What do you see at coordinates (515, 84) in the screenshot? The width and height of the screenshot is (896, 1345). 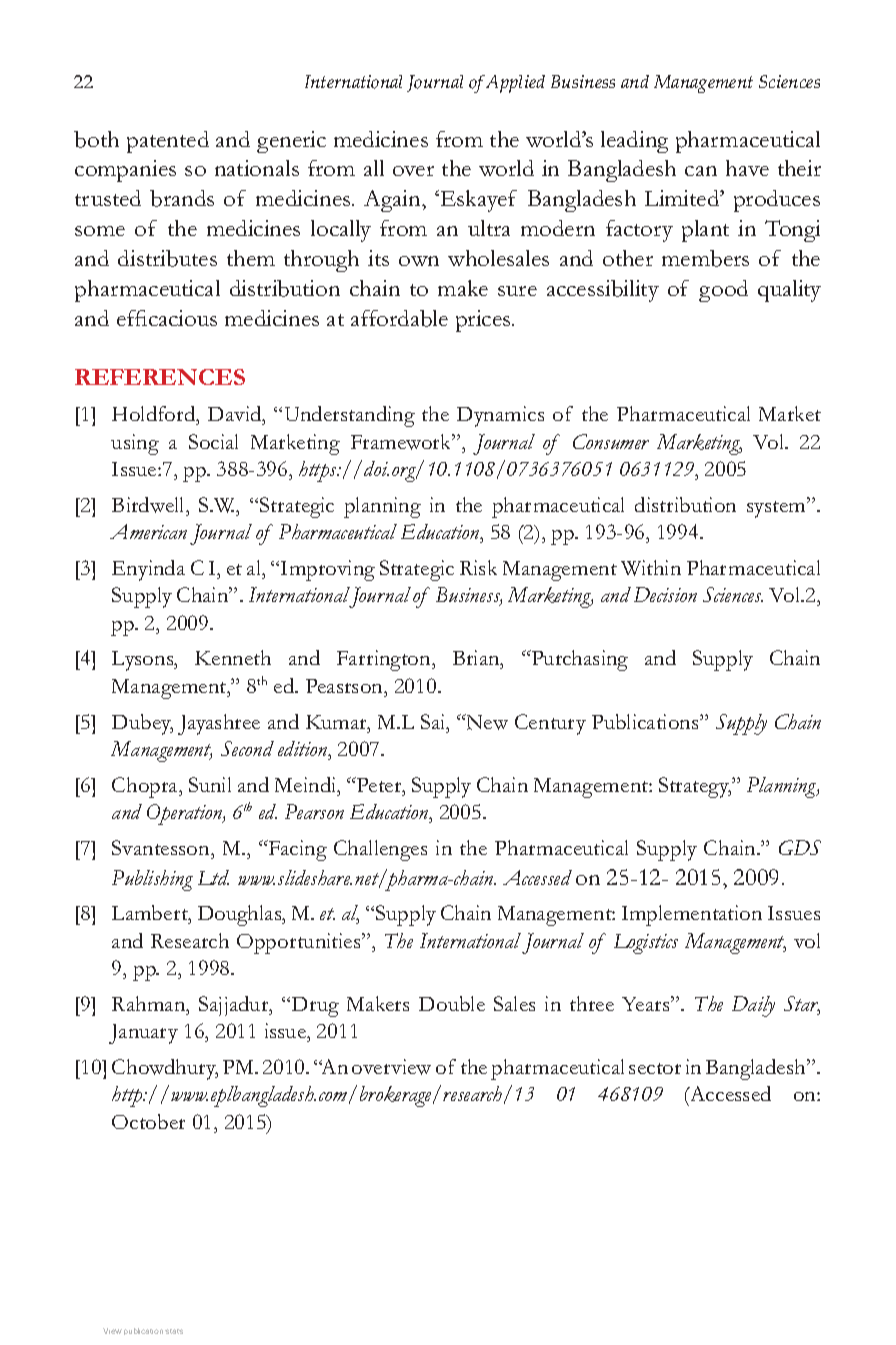 I see `Applied` at bounding box center [515, 84].
